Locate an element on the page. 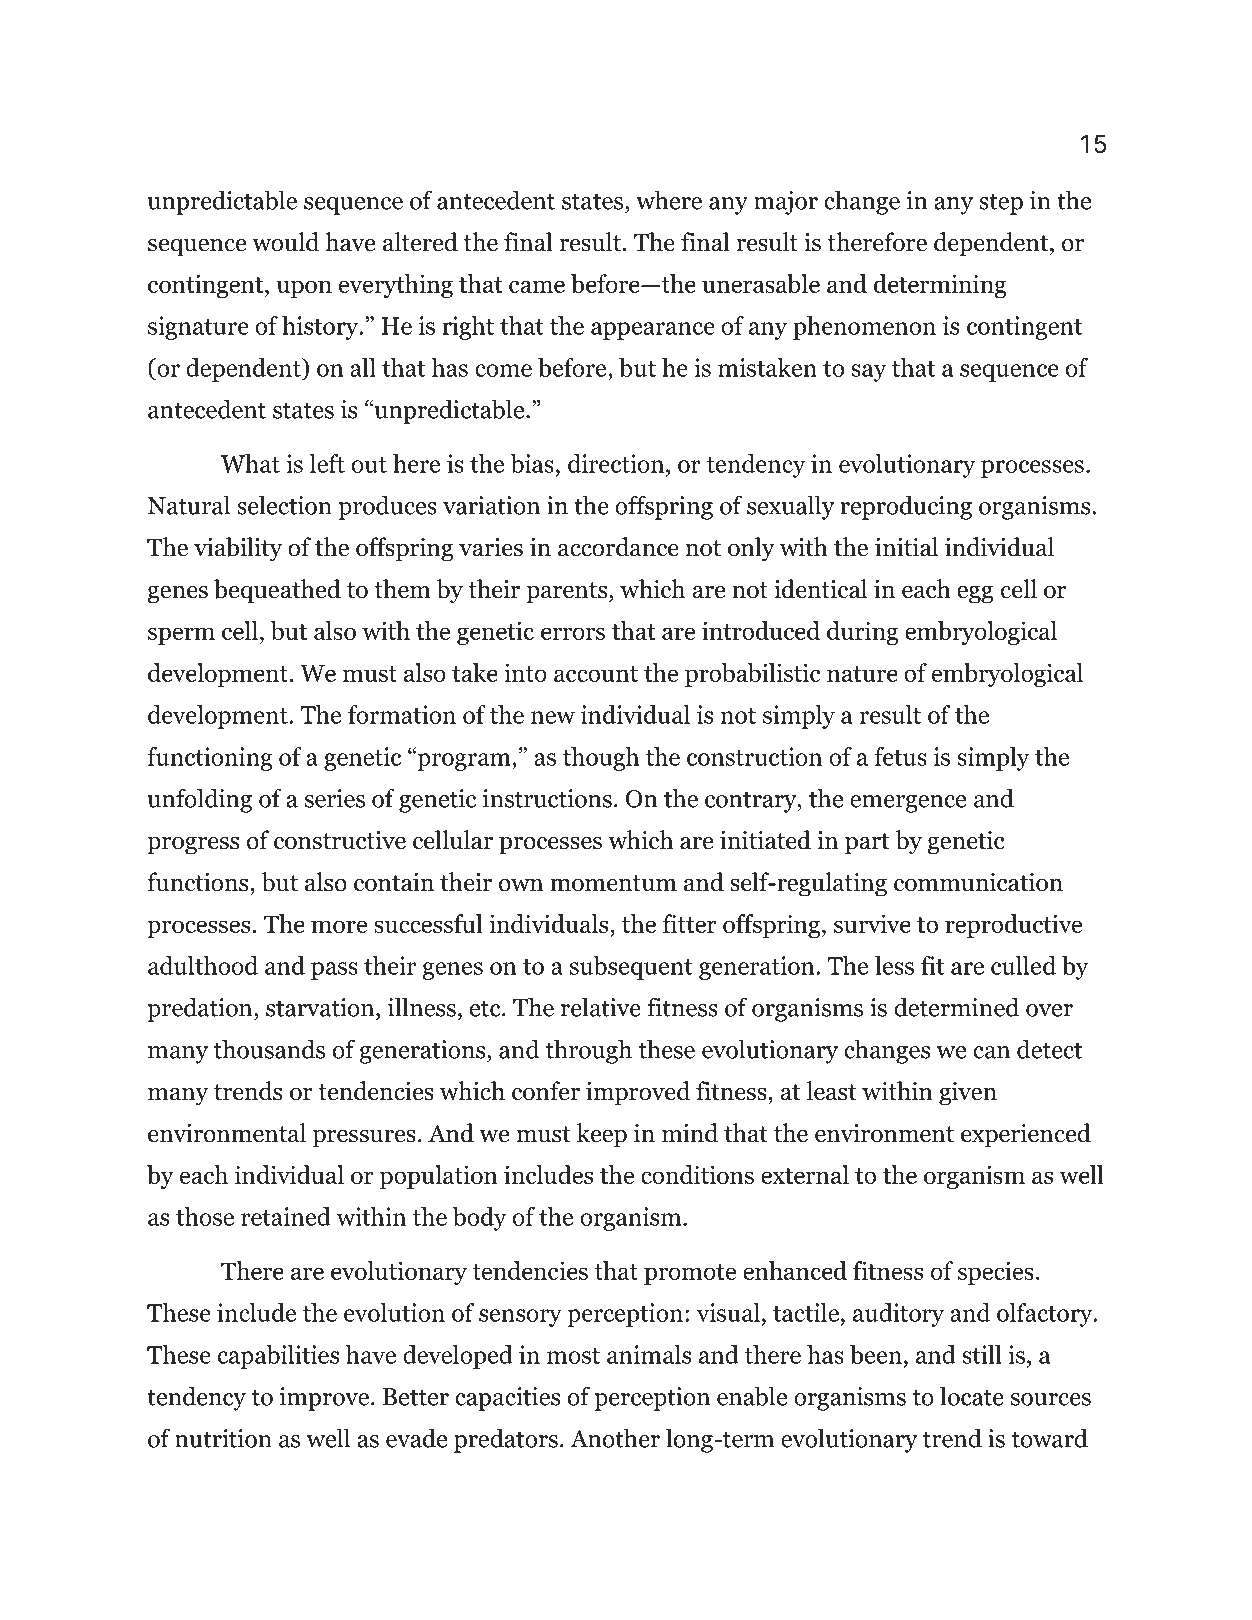 Image resolution: width=1252 pixels, height=1620 pixels. Another is located at coordinates (615, 1438).
